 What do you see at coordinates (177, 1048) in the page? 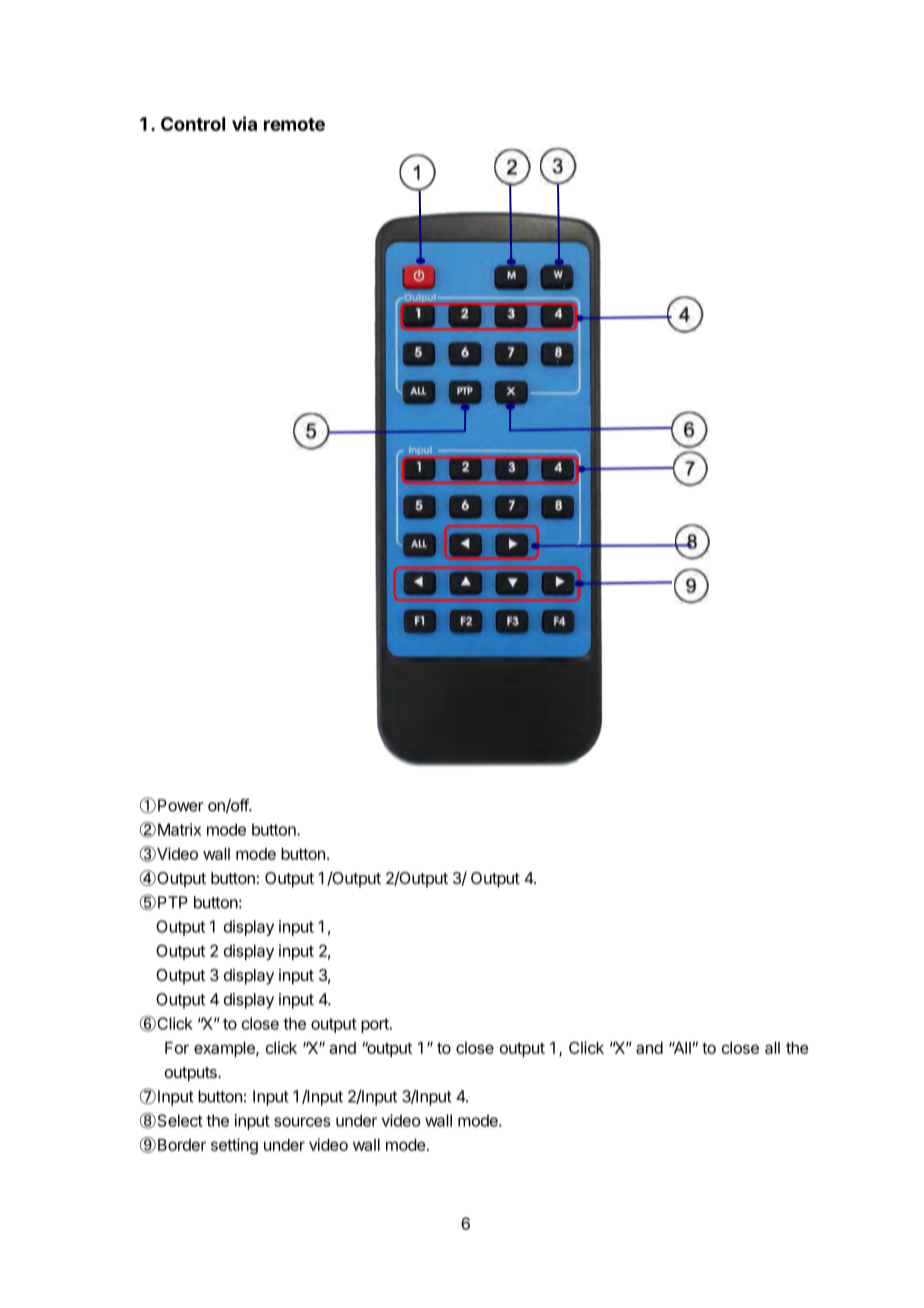
I see `For` at bounding box center [177, 1048].
